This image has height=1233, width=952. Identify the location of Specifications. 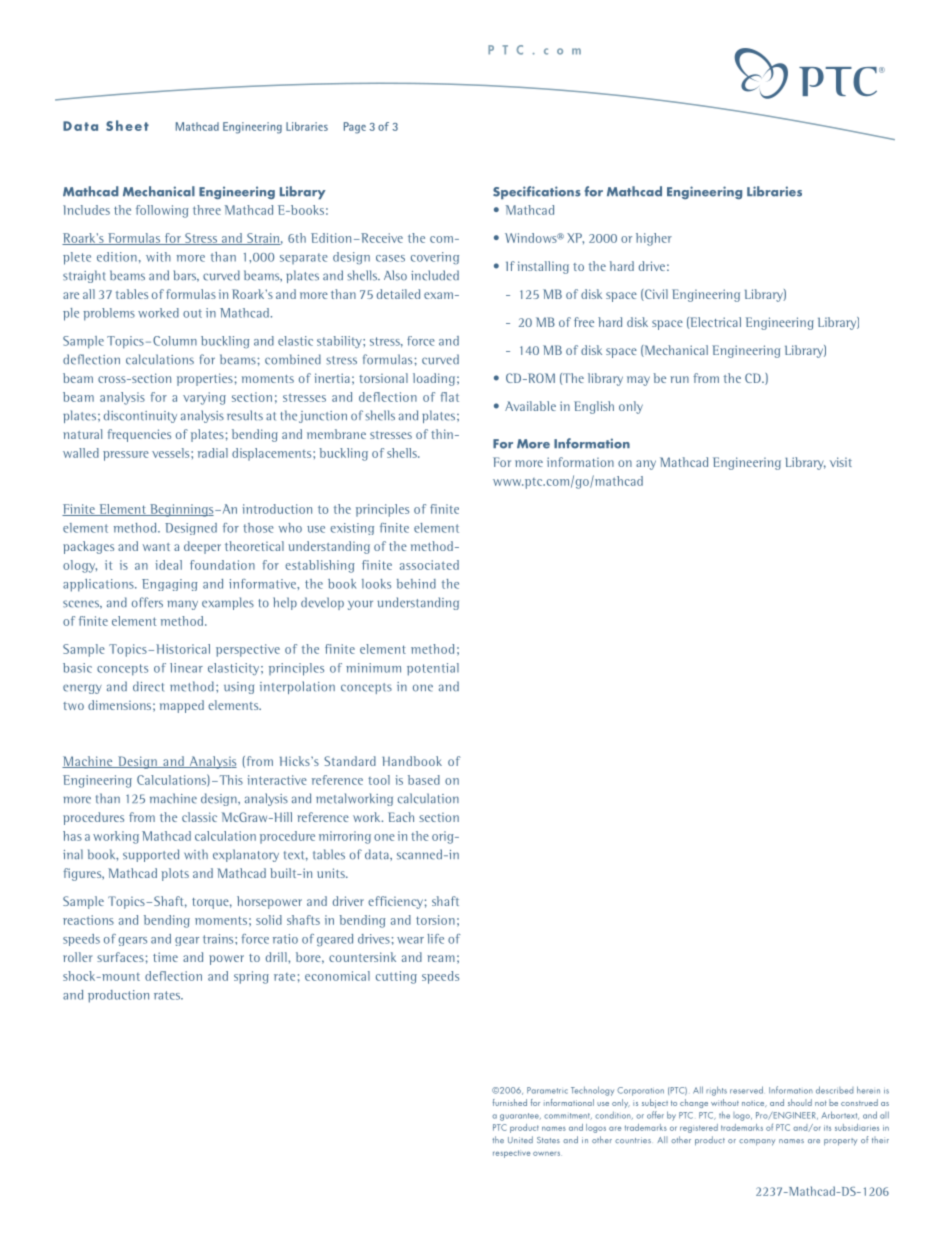
(537, 193).
